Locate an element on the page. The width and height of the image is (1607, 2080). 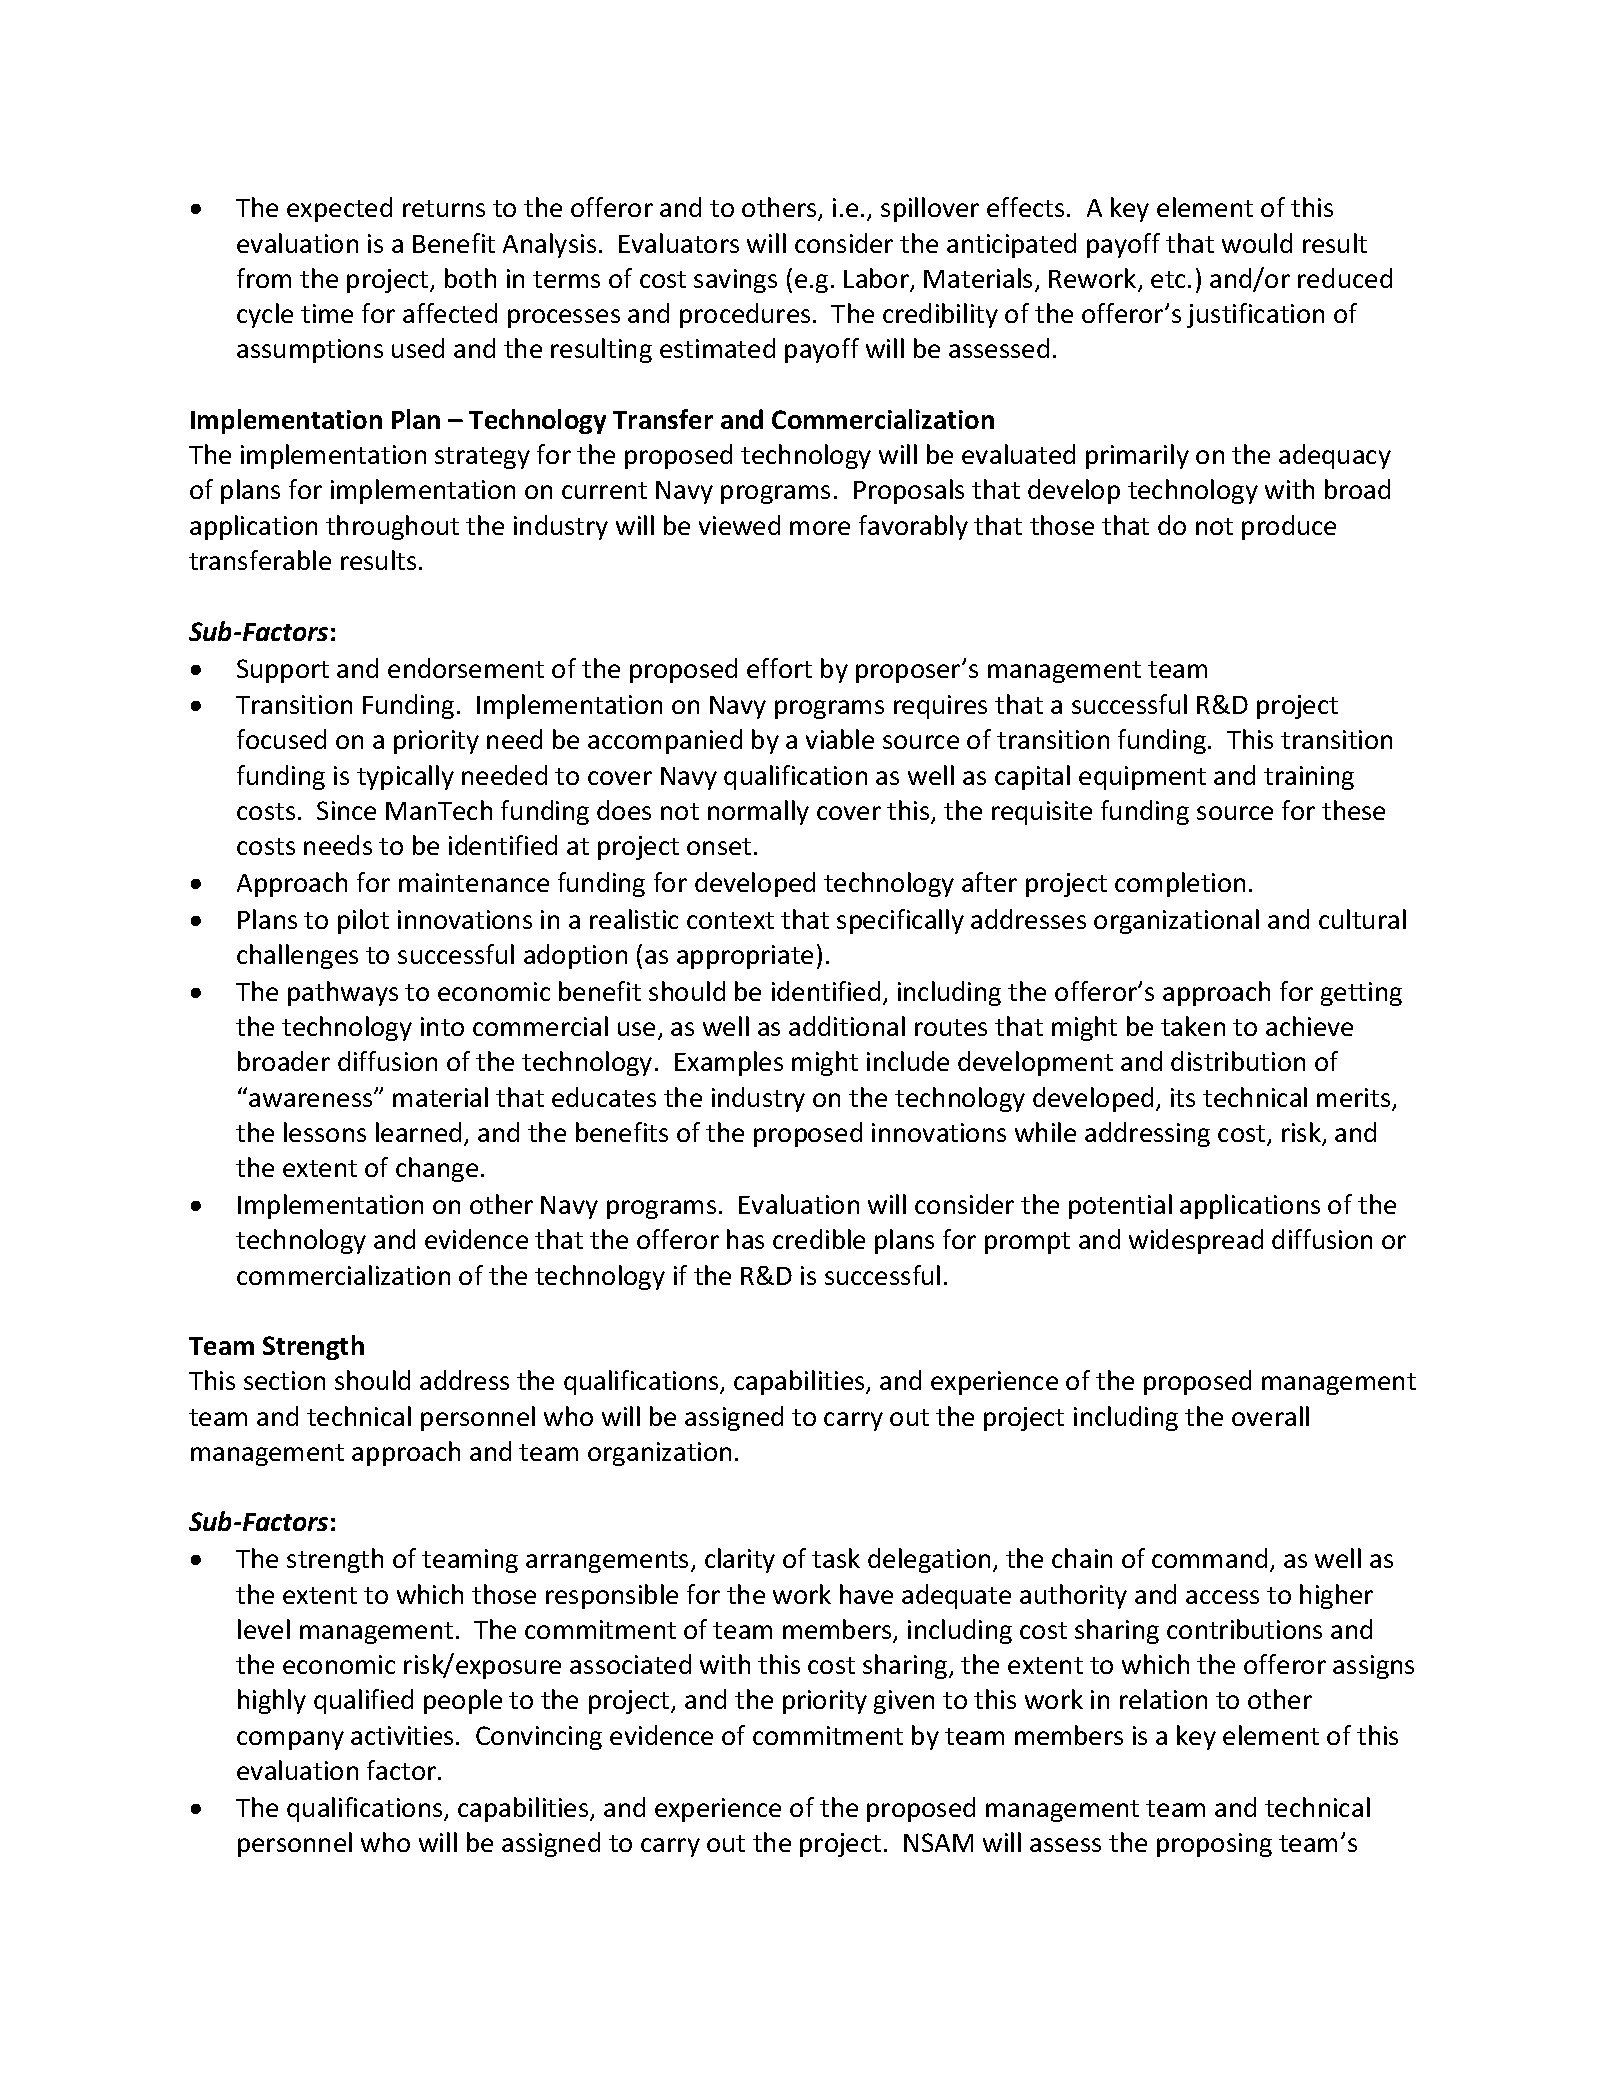
credible is located at coordinates (819, 1239).
